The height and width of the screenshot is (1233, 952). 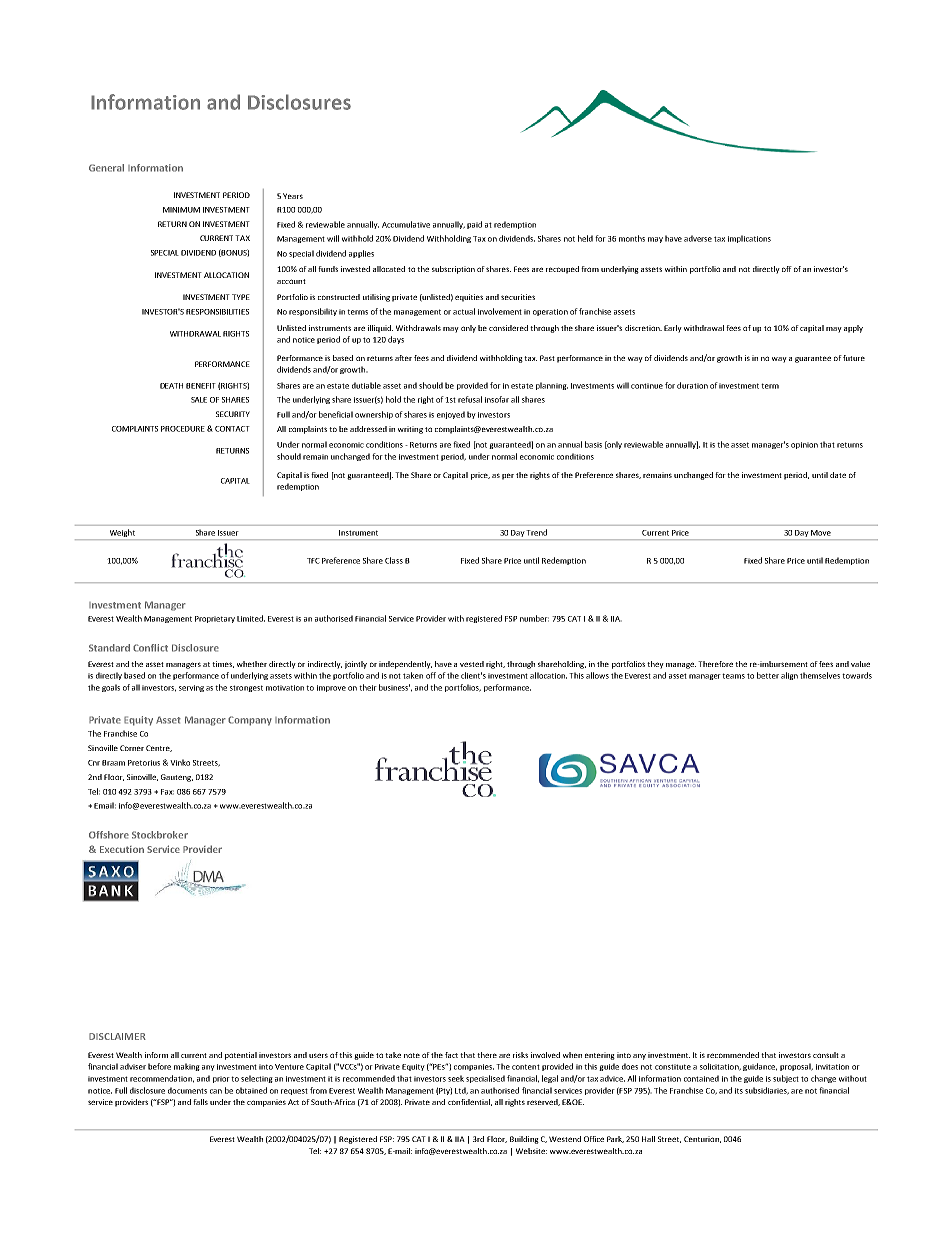 I want to click on Weight, so click(x=122, y=533).
